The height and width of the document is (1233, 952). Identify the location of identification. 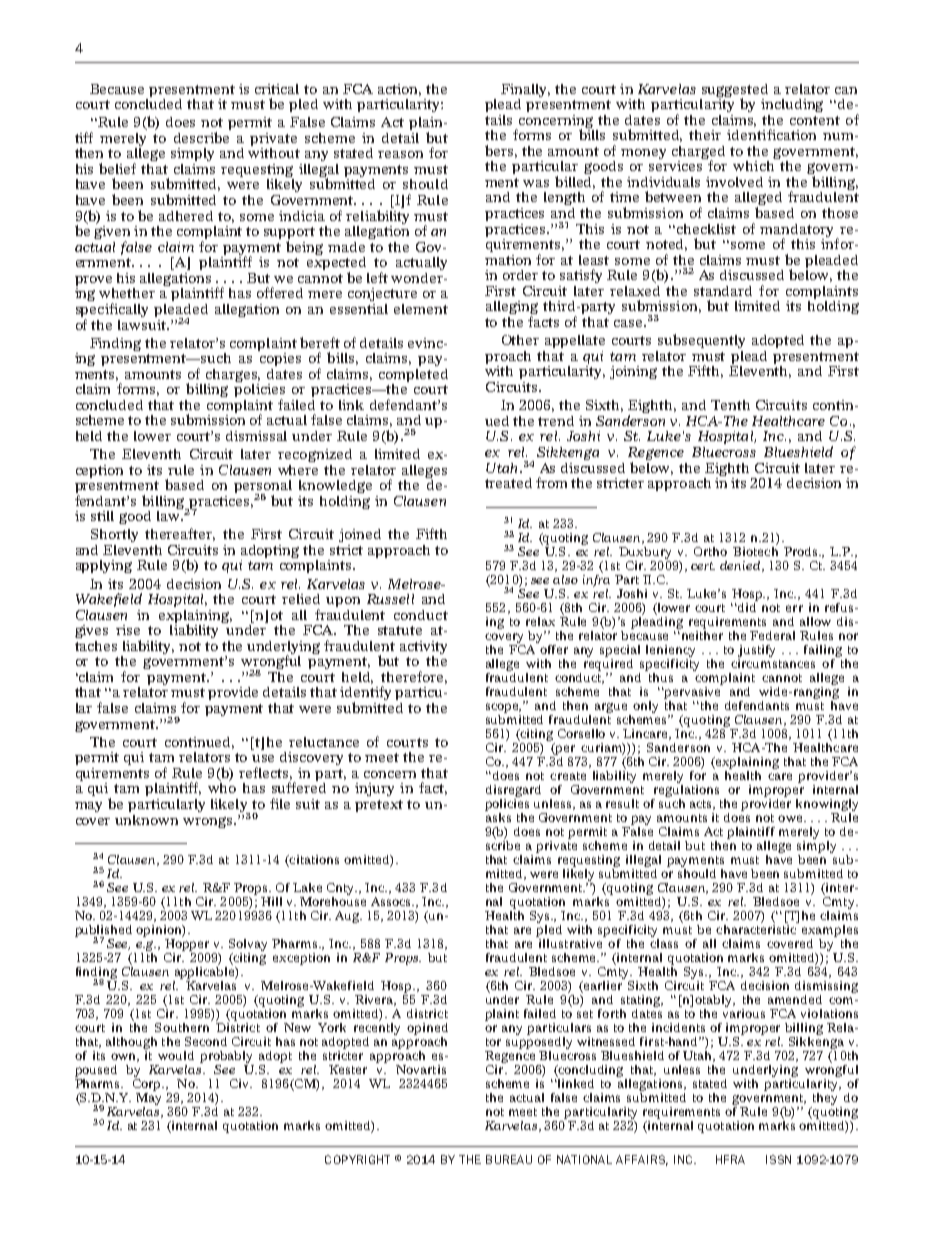
(771, 134).
